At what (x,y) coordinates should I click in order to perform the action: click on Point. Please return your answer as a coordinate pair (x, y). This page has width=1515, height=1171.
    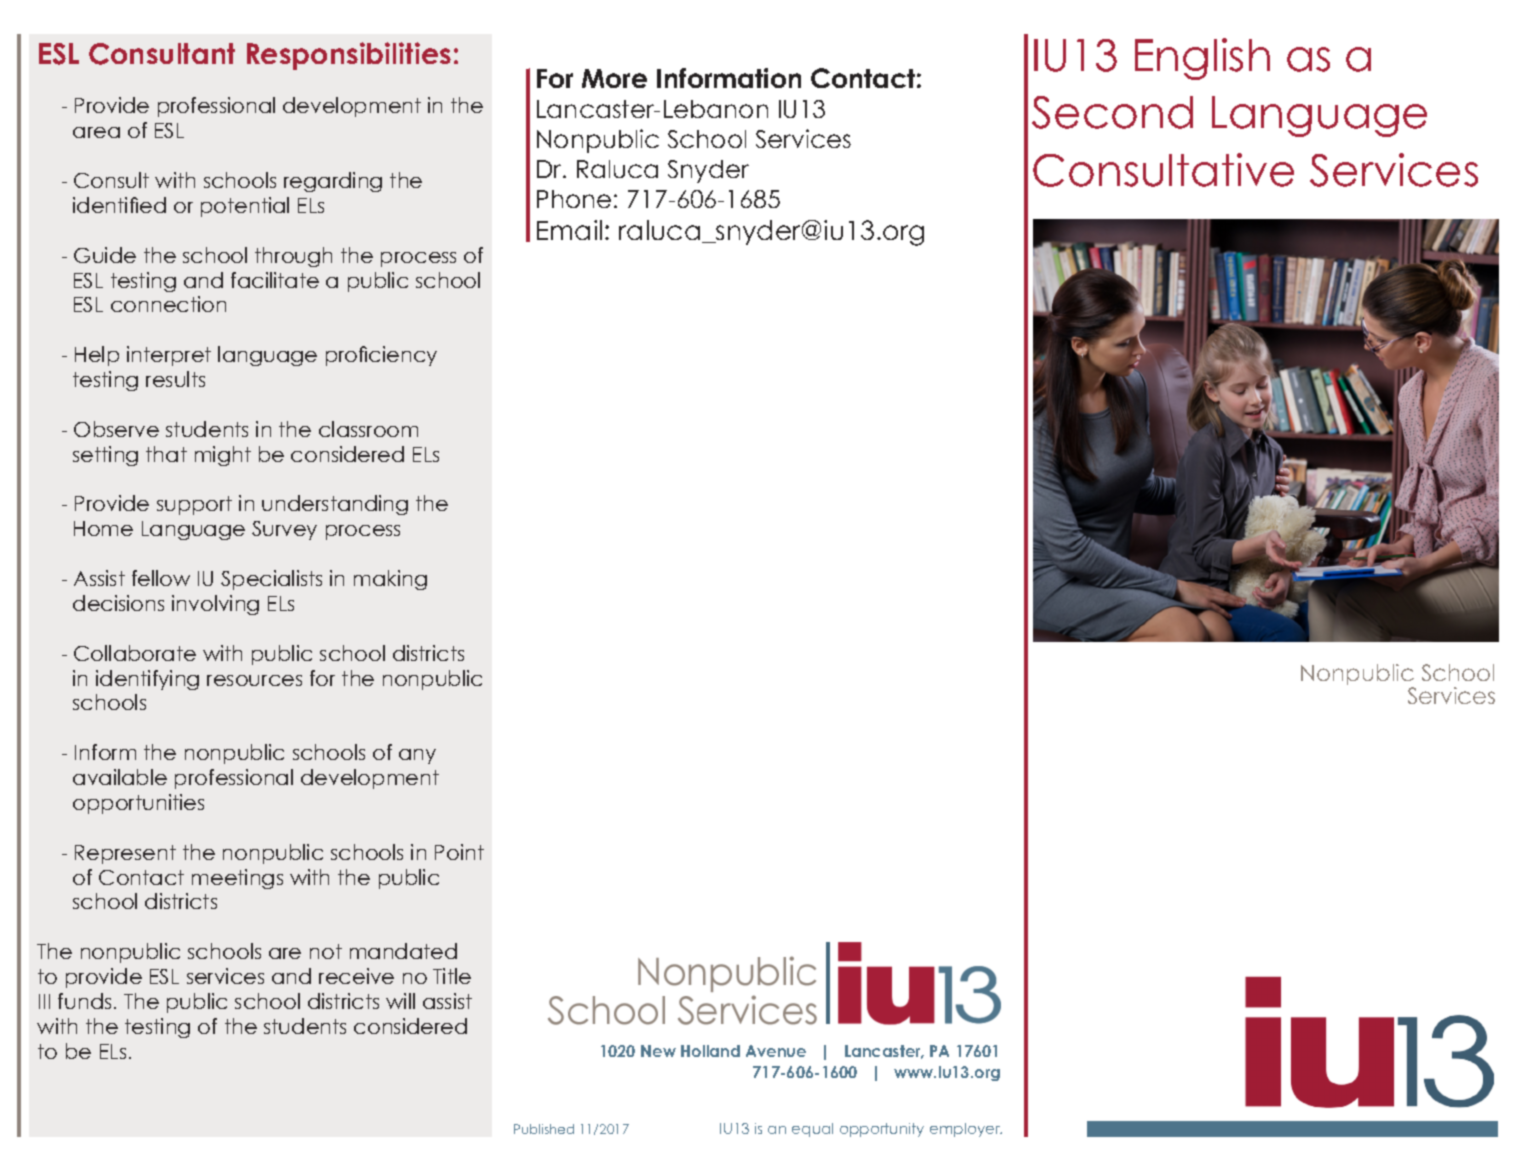
    Looking at the image, I should click on (459, 852).
